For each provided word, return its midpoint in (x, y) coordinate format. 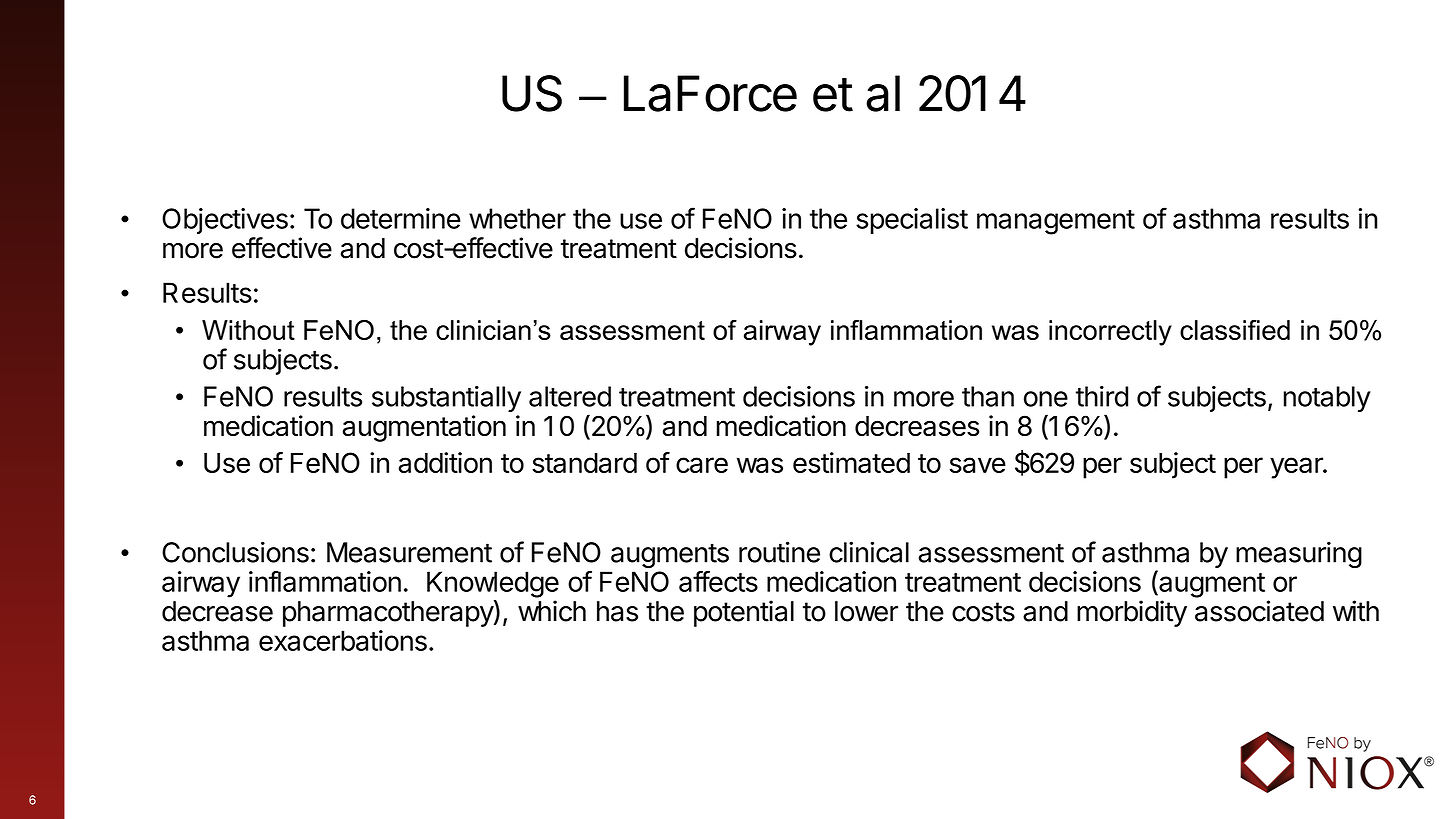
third (1102, 396)
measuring (1299, 554)
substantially (446, 399)
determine (401, 218)
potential (744, 613)
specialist (912, 221)
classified (1235, 330)
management (1056, 222)
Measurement (409, 552)
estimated (851, 462)
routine (779, 552)
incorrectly (1110, 333)
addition (445, 462)
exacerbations (343, 640)
